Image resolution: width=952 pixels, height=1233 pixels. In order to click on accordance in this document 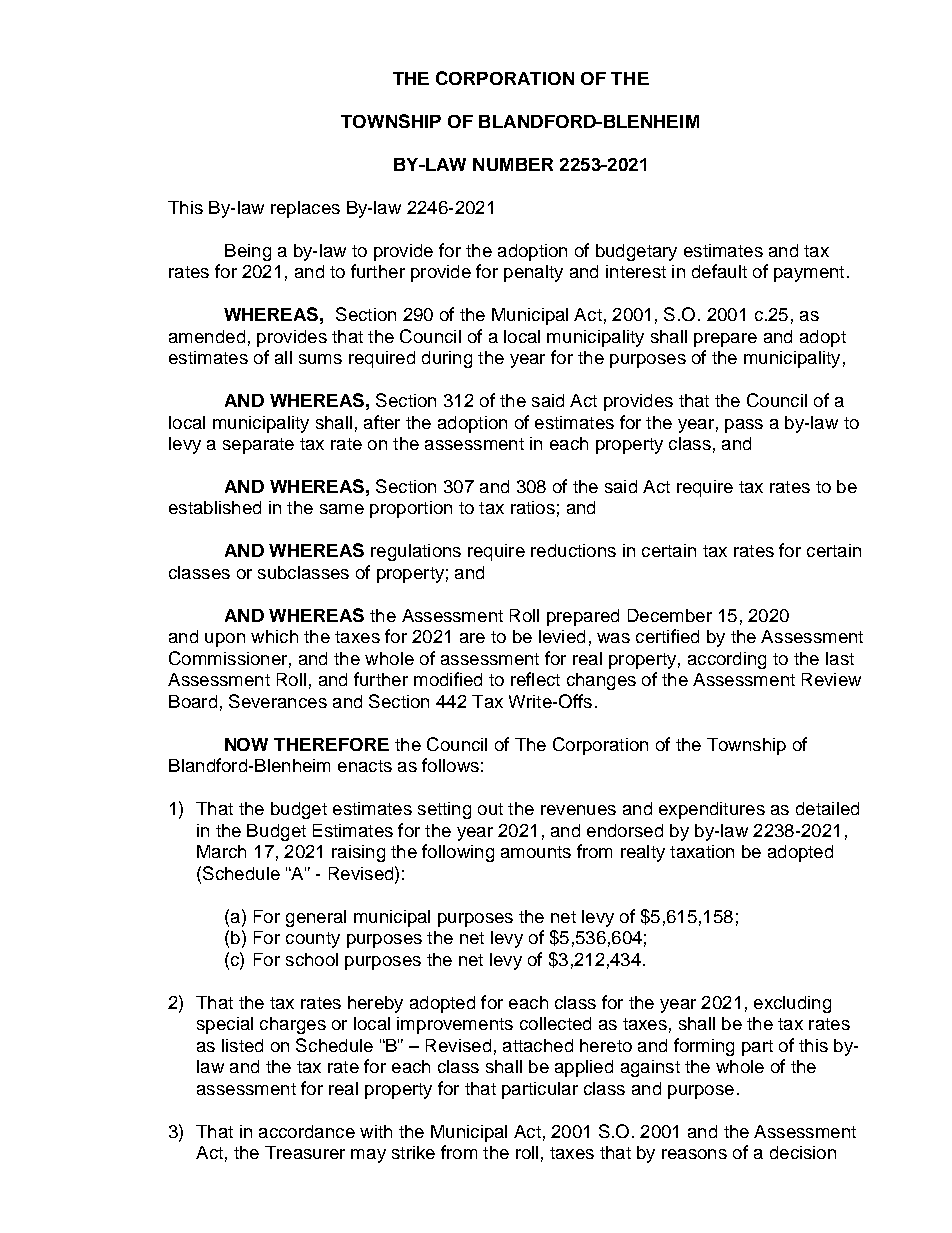, I will do `click(307, 1131)`.
